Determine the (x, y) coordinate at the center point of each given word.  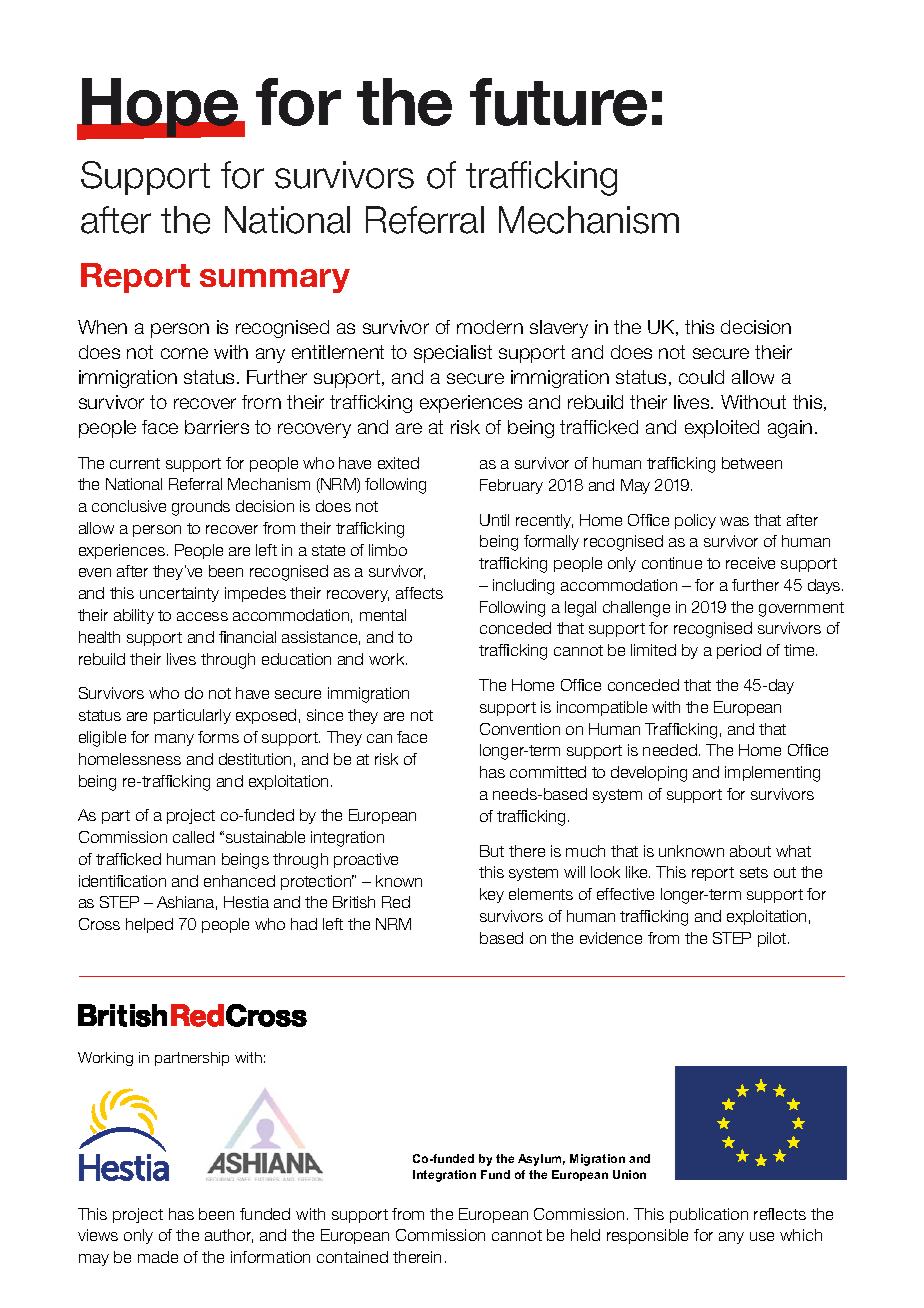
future (558, 102)
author (229, 1236)
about (750, 851)
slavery (559, 329)
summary (275, 281)
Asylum (541, 1160)
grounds (201, 508)
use (762, 1236)
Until (494, 520)
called (193, 837)
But (492, 851)
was (734, 521)
